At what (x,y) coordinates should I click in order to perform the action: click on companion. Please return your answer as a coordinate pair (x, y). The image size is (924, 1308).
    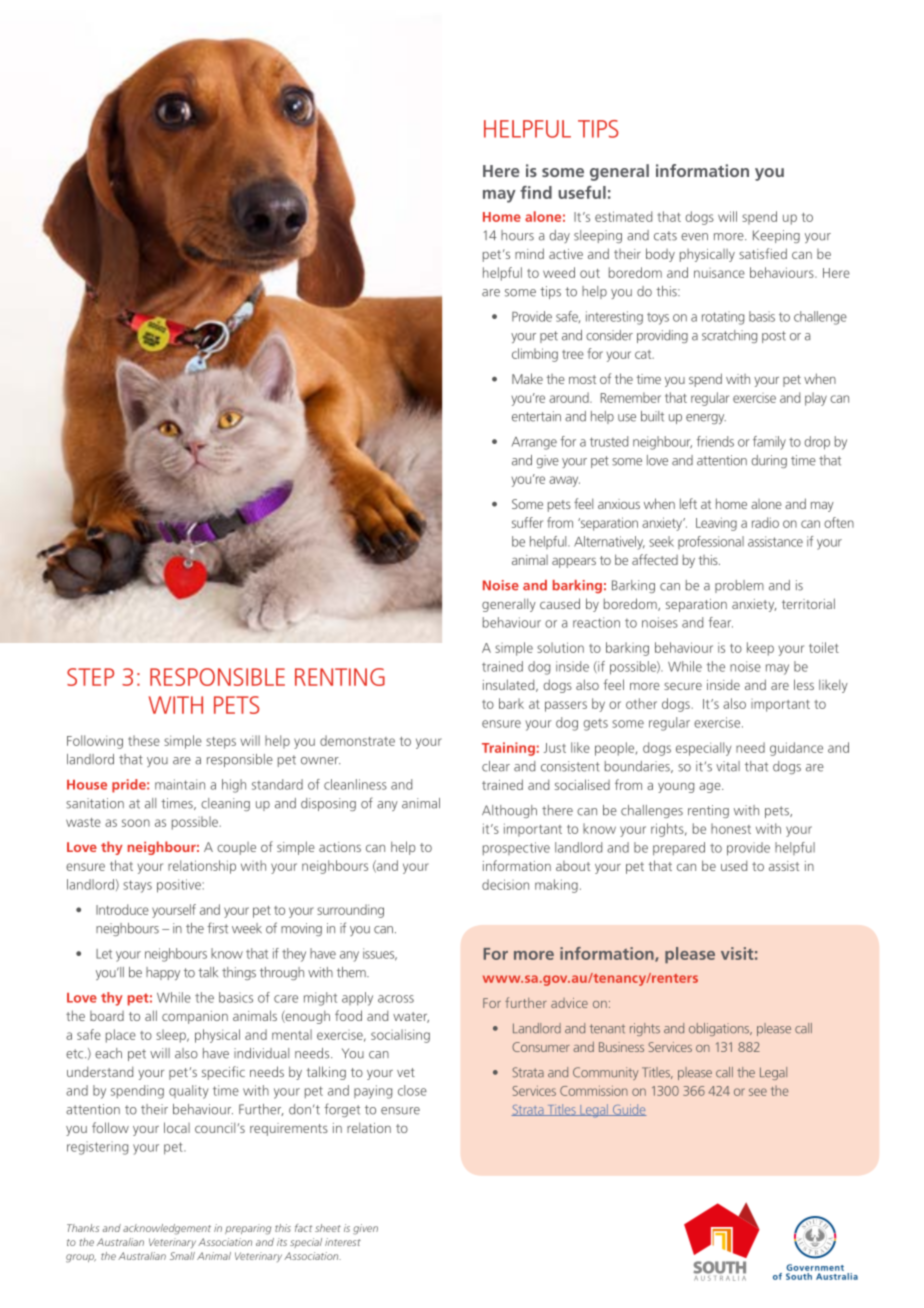
    Looking at the image, I should click on (195, 1017).
